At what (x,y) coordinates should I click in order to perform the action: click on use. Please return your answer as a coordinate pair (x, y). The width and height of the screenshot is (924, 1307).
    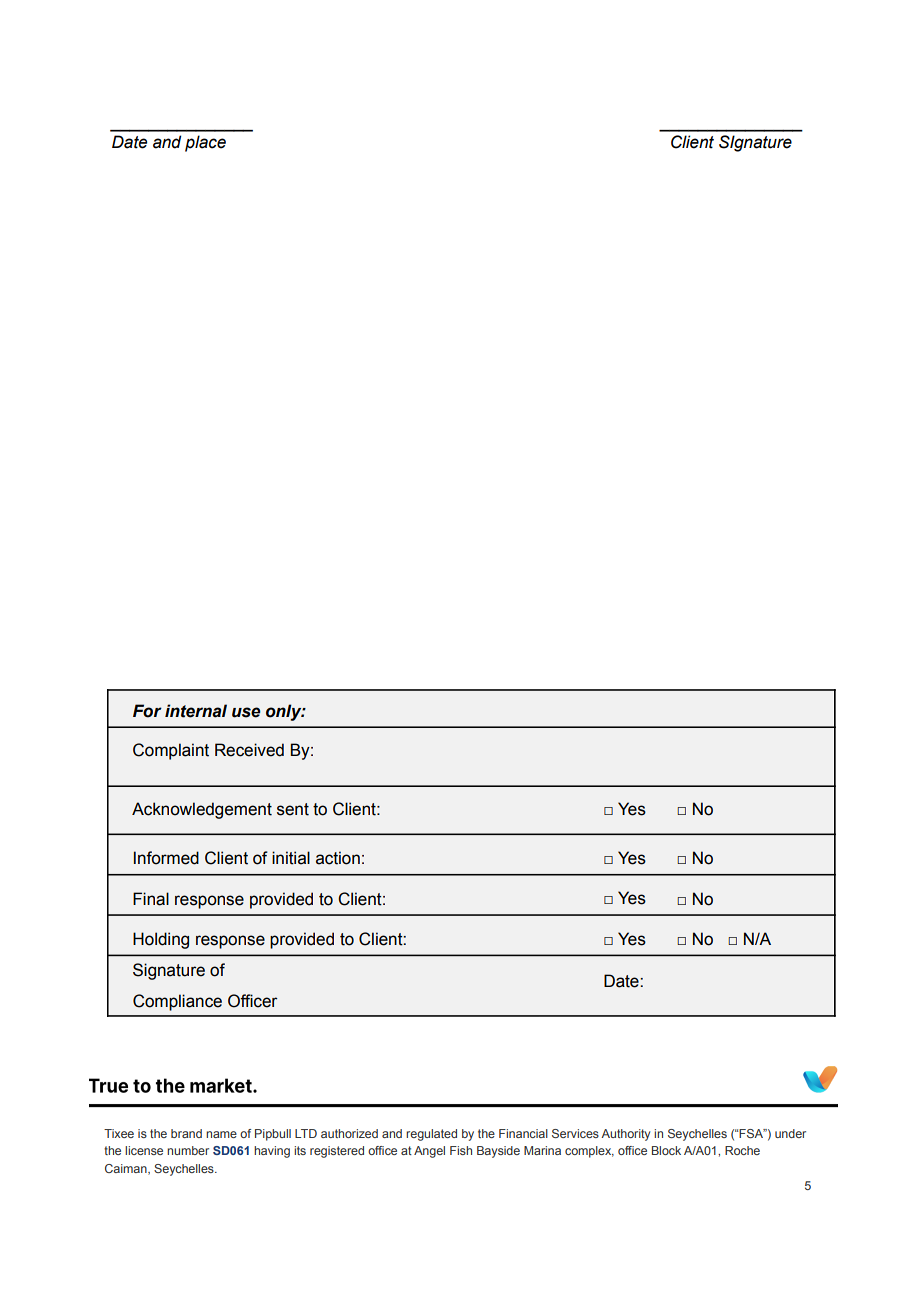
    Looking at the image, I should click on (246, 712).
